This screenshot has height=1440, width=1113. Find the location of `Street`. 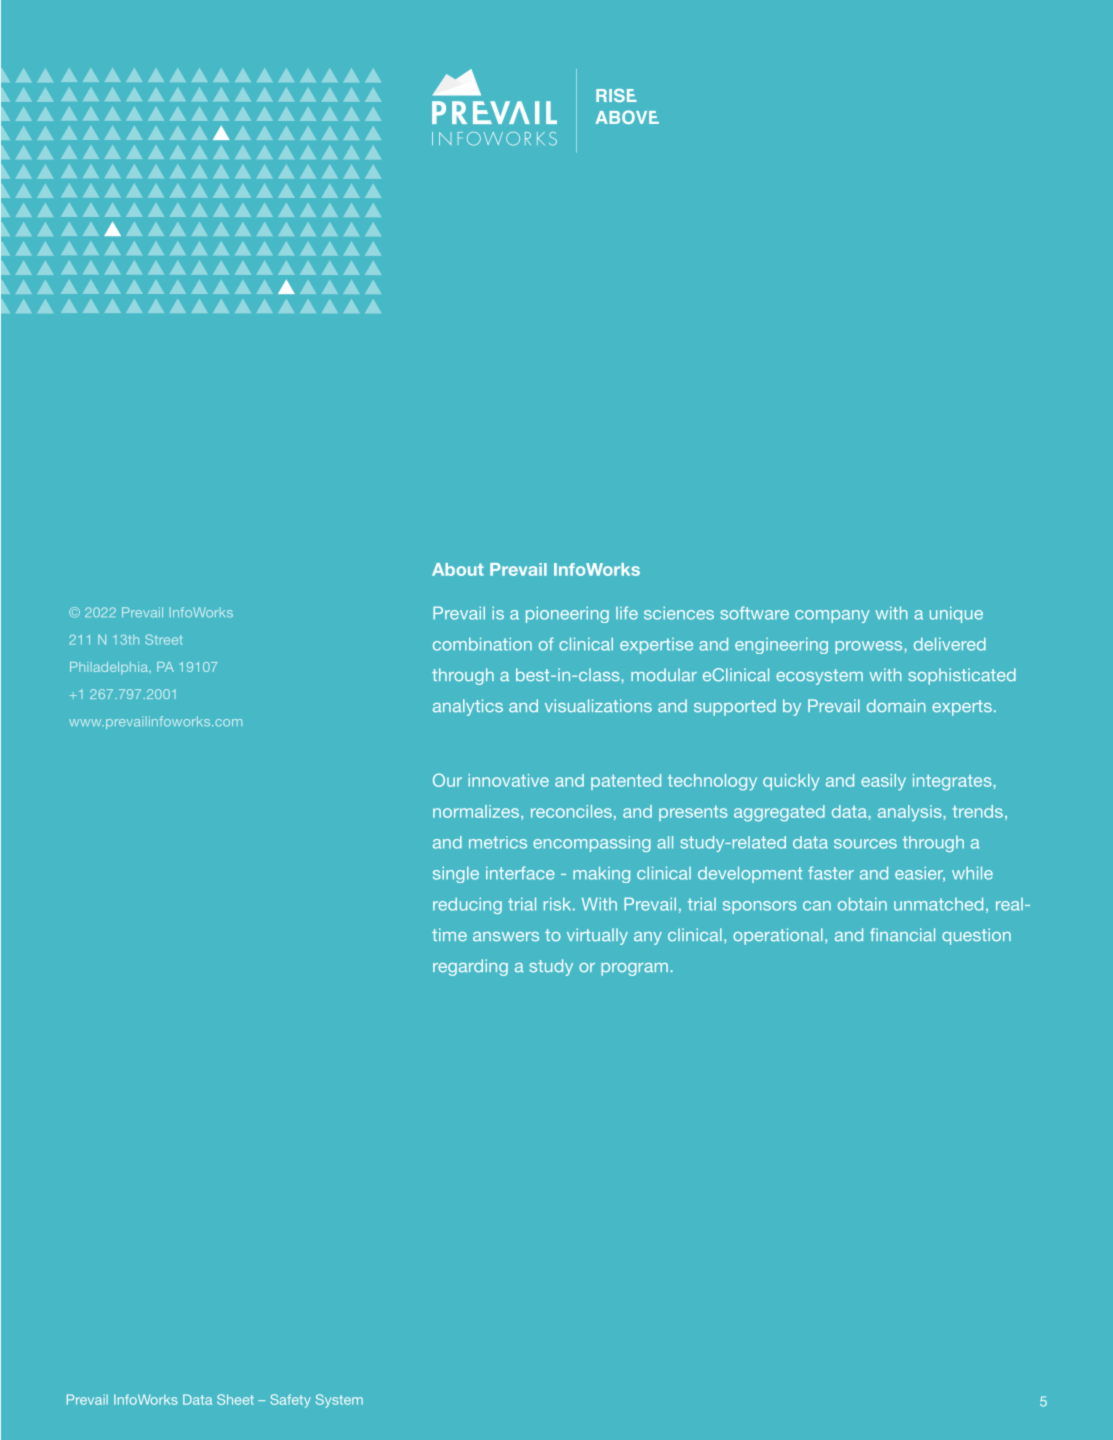

Street is located at coordinates (164, 639).
